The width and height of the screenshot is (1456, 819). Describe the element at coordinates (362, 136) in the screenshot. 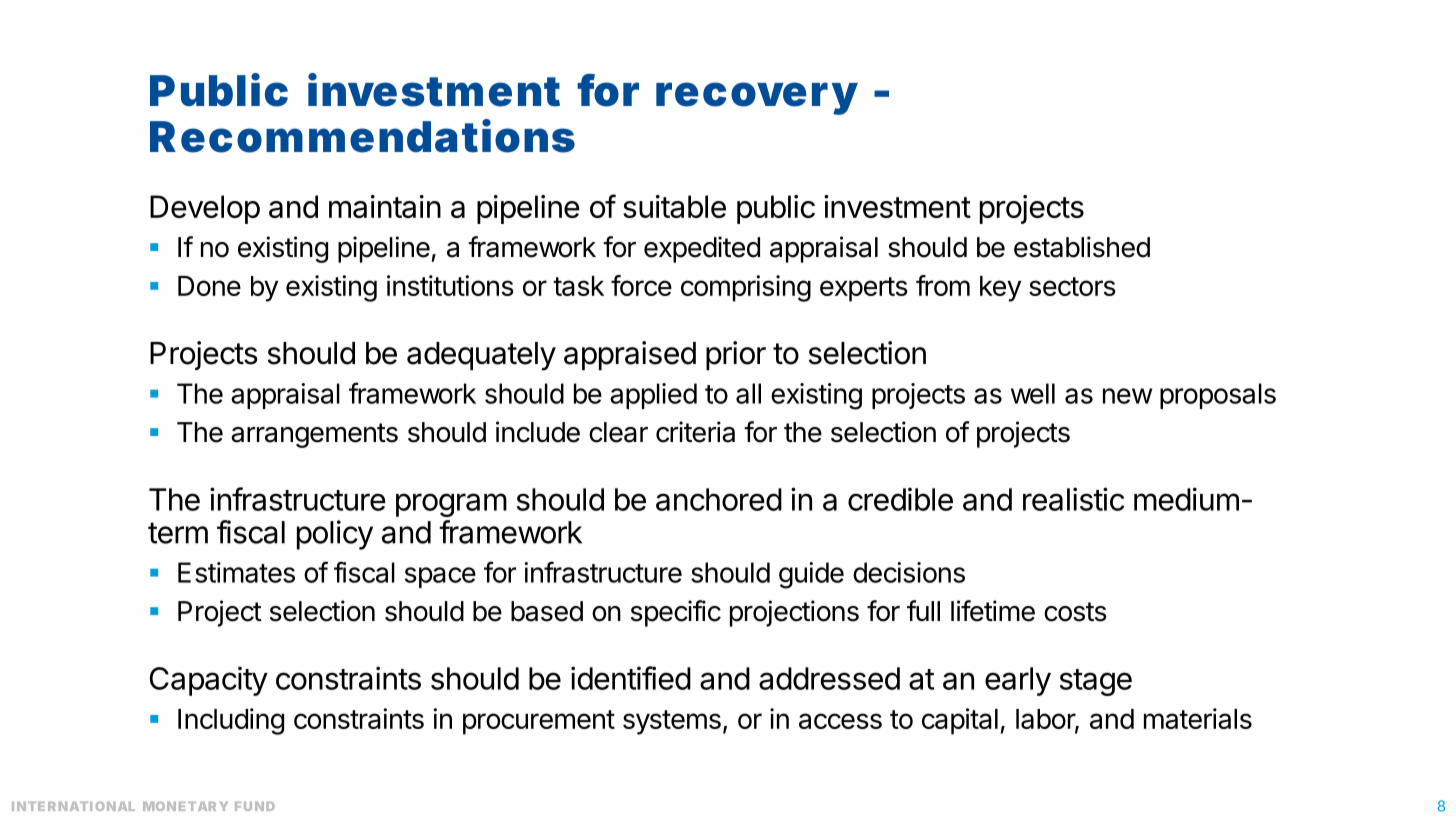

I see `Recommendations` at that location.
